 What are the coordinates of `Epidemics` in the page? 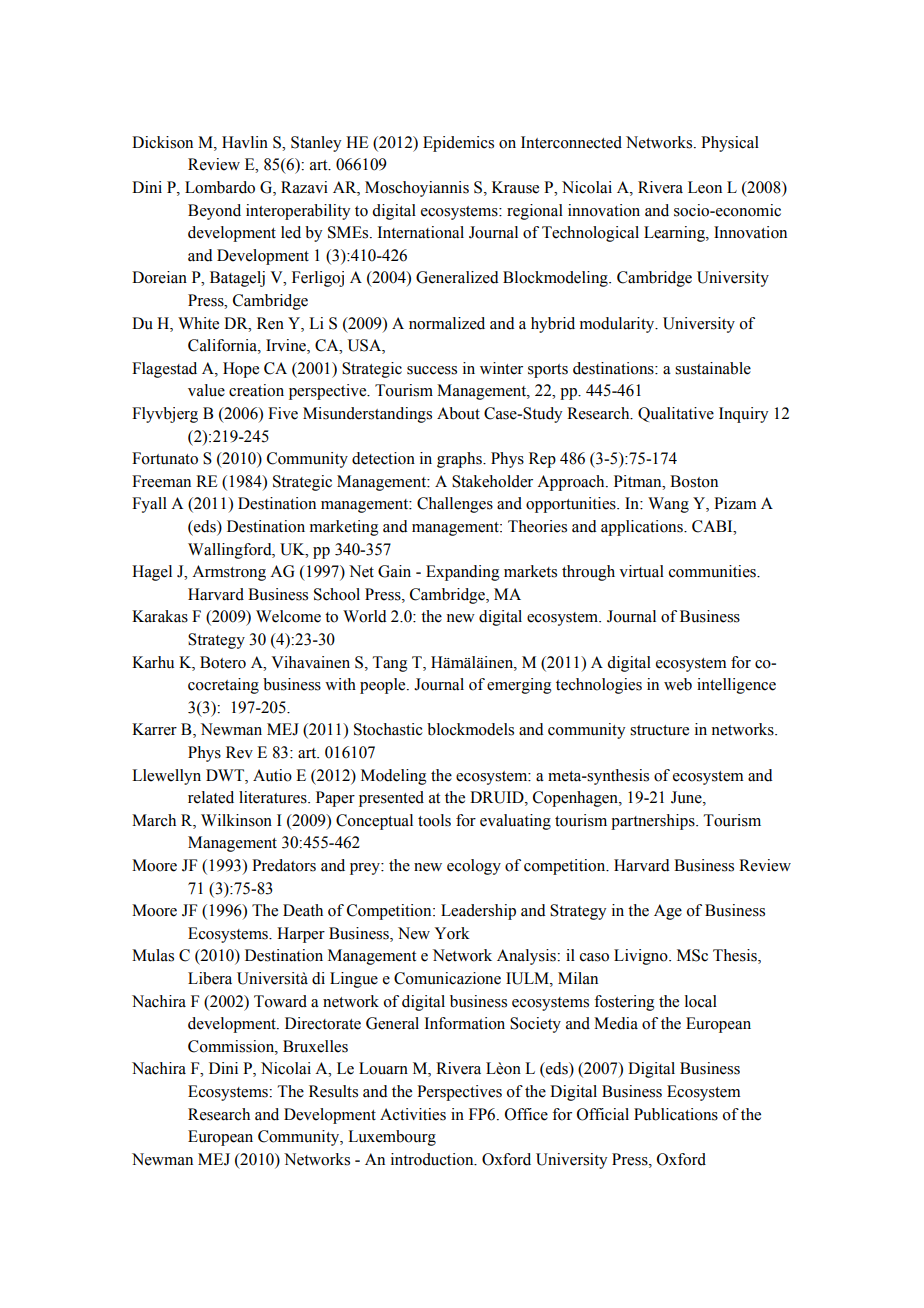 It's located at (458, 144).
